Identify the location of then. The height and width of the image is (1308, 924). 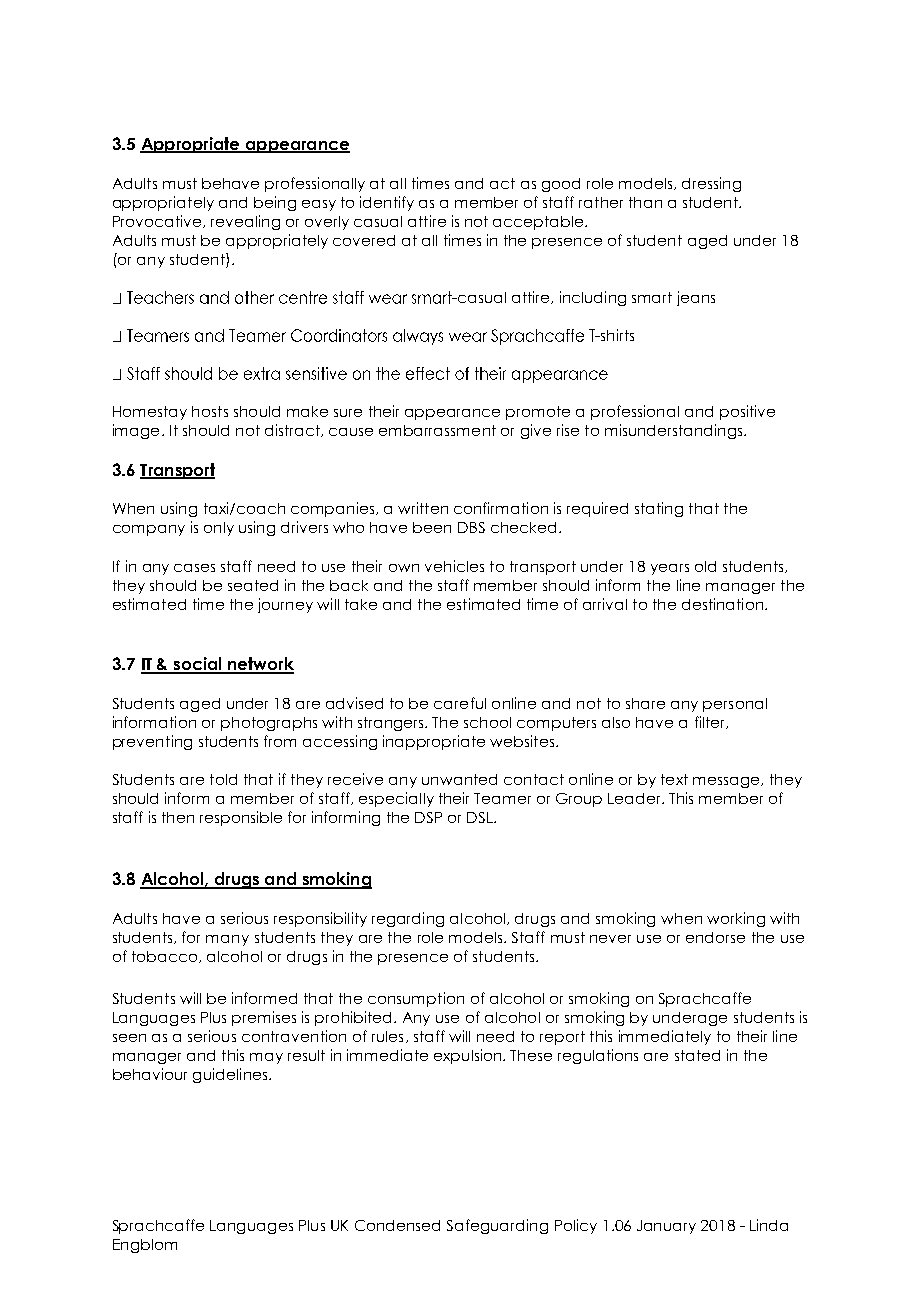
(178, 817).
